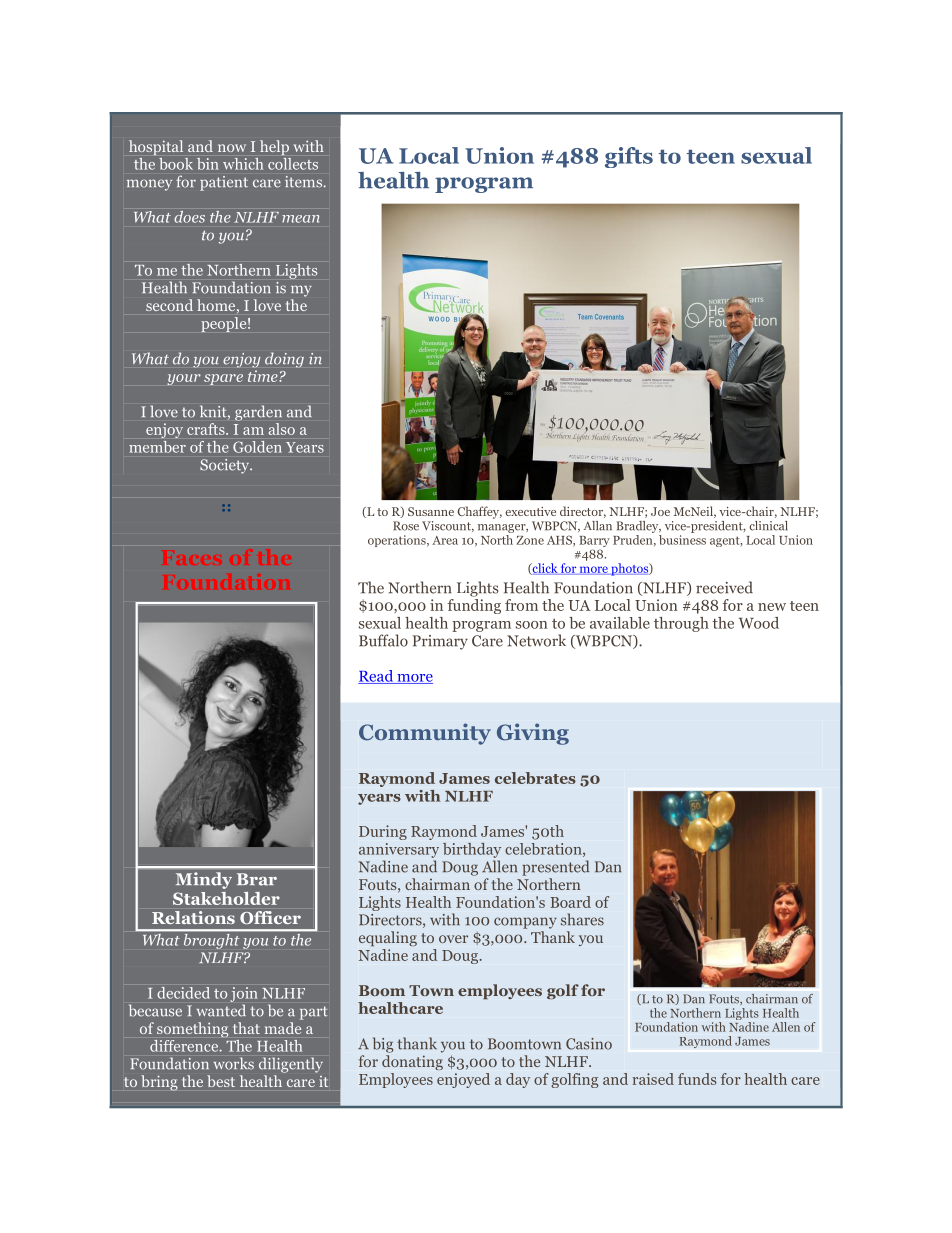  I want to click on collects, so click(293, 164).
